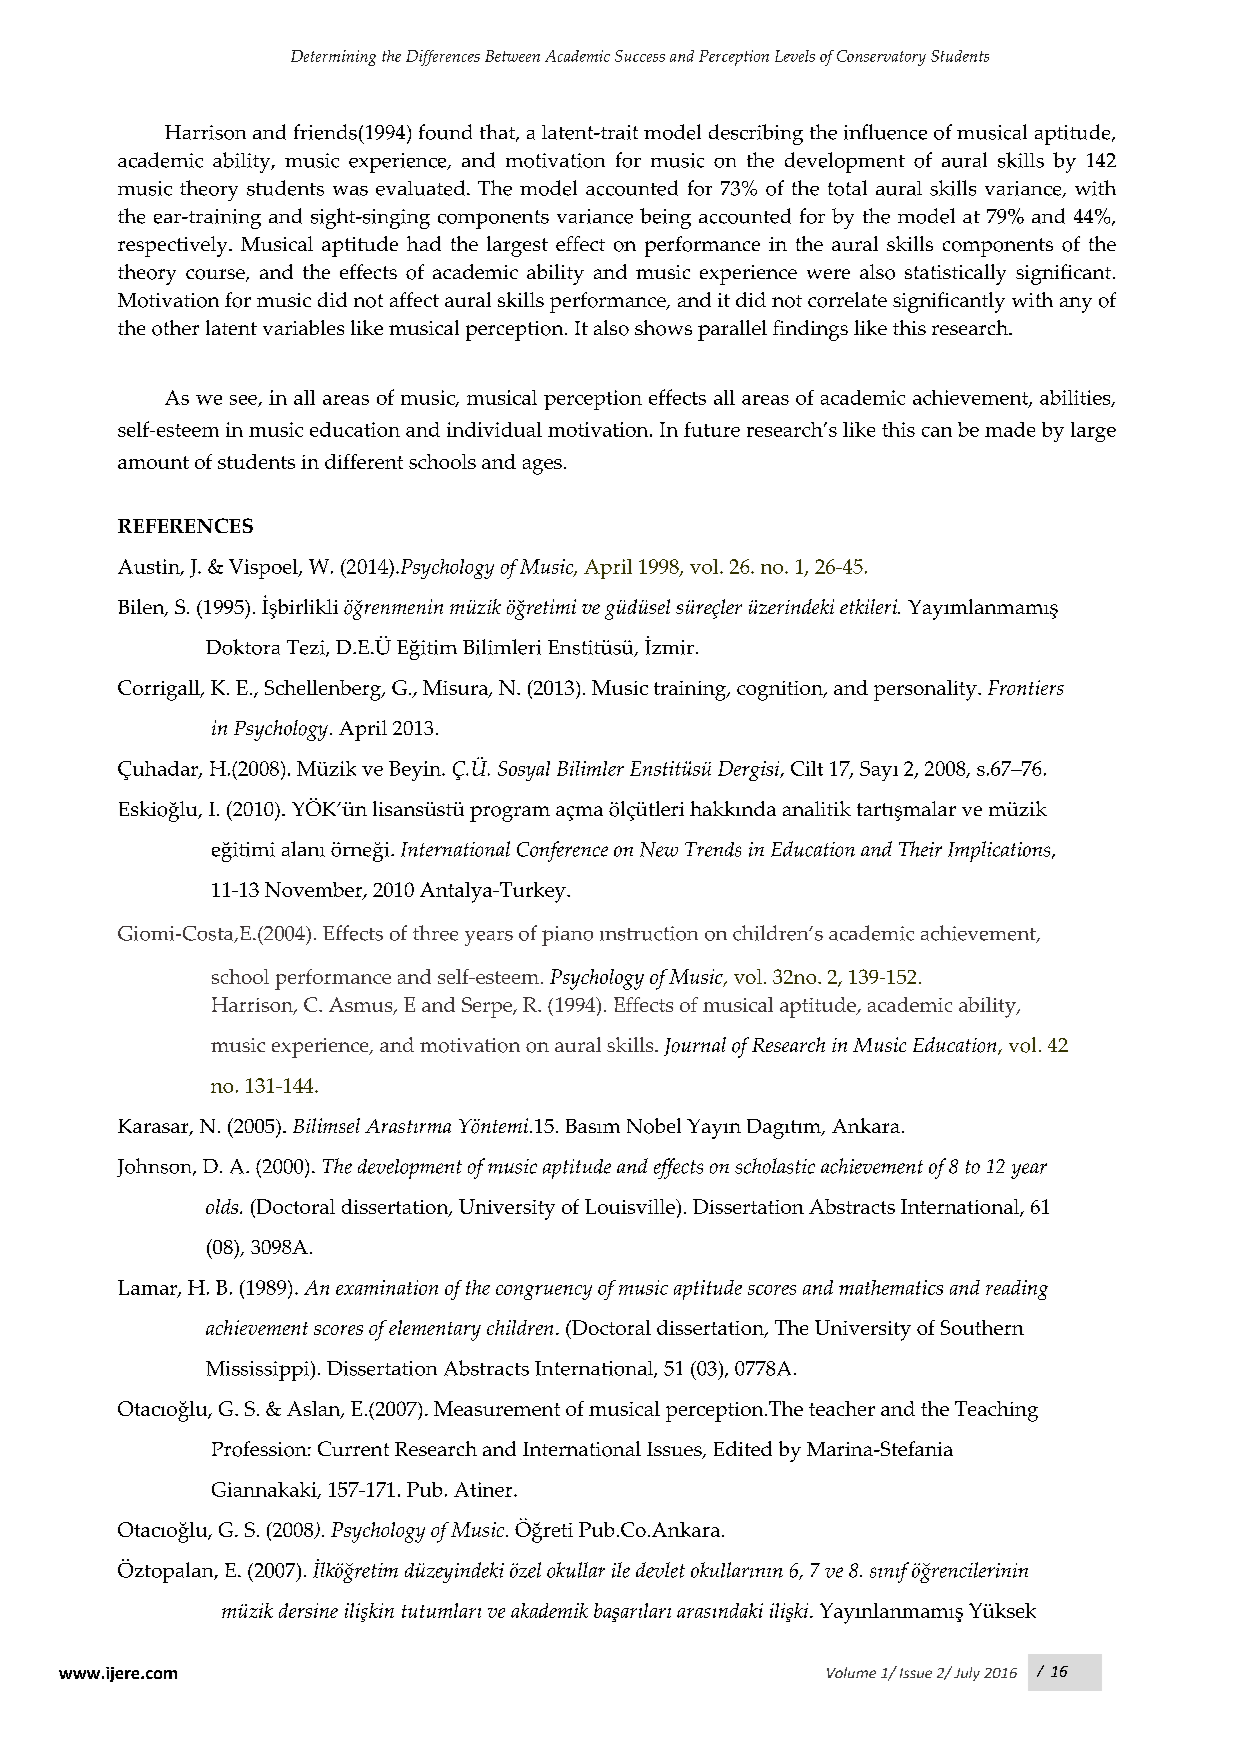  Describe the element at coordinates (223, 1206) in the page. I see `olds` at that location.
